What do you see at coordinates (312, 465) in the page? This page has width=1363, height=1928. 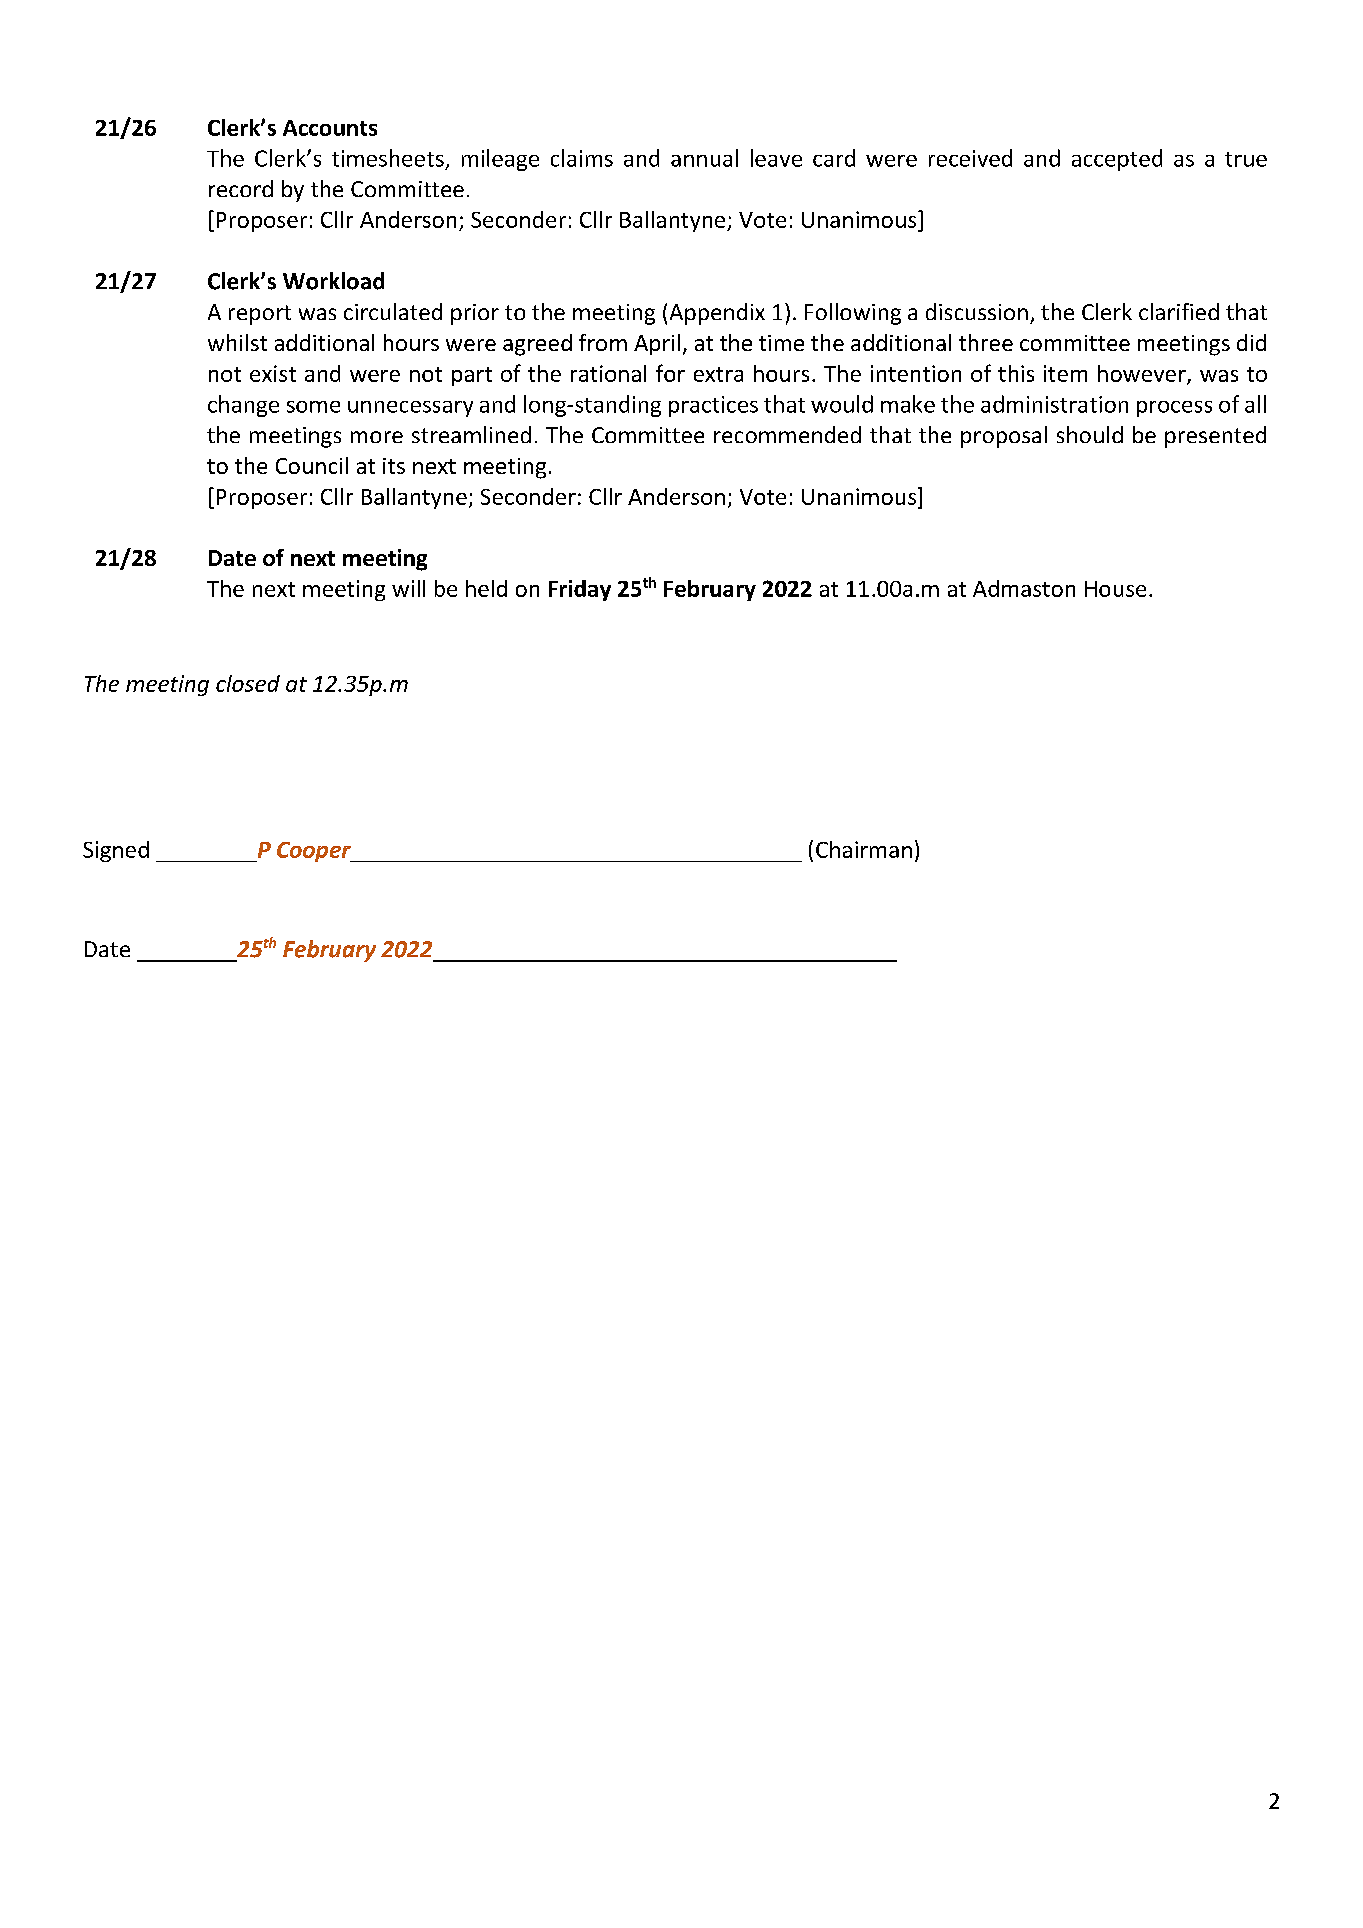 I see `Council` at bounding box center [312, 465].
